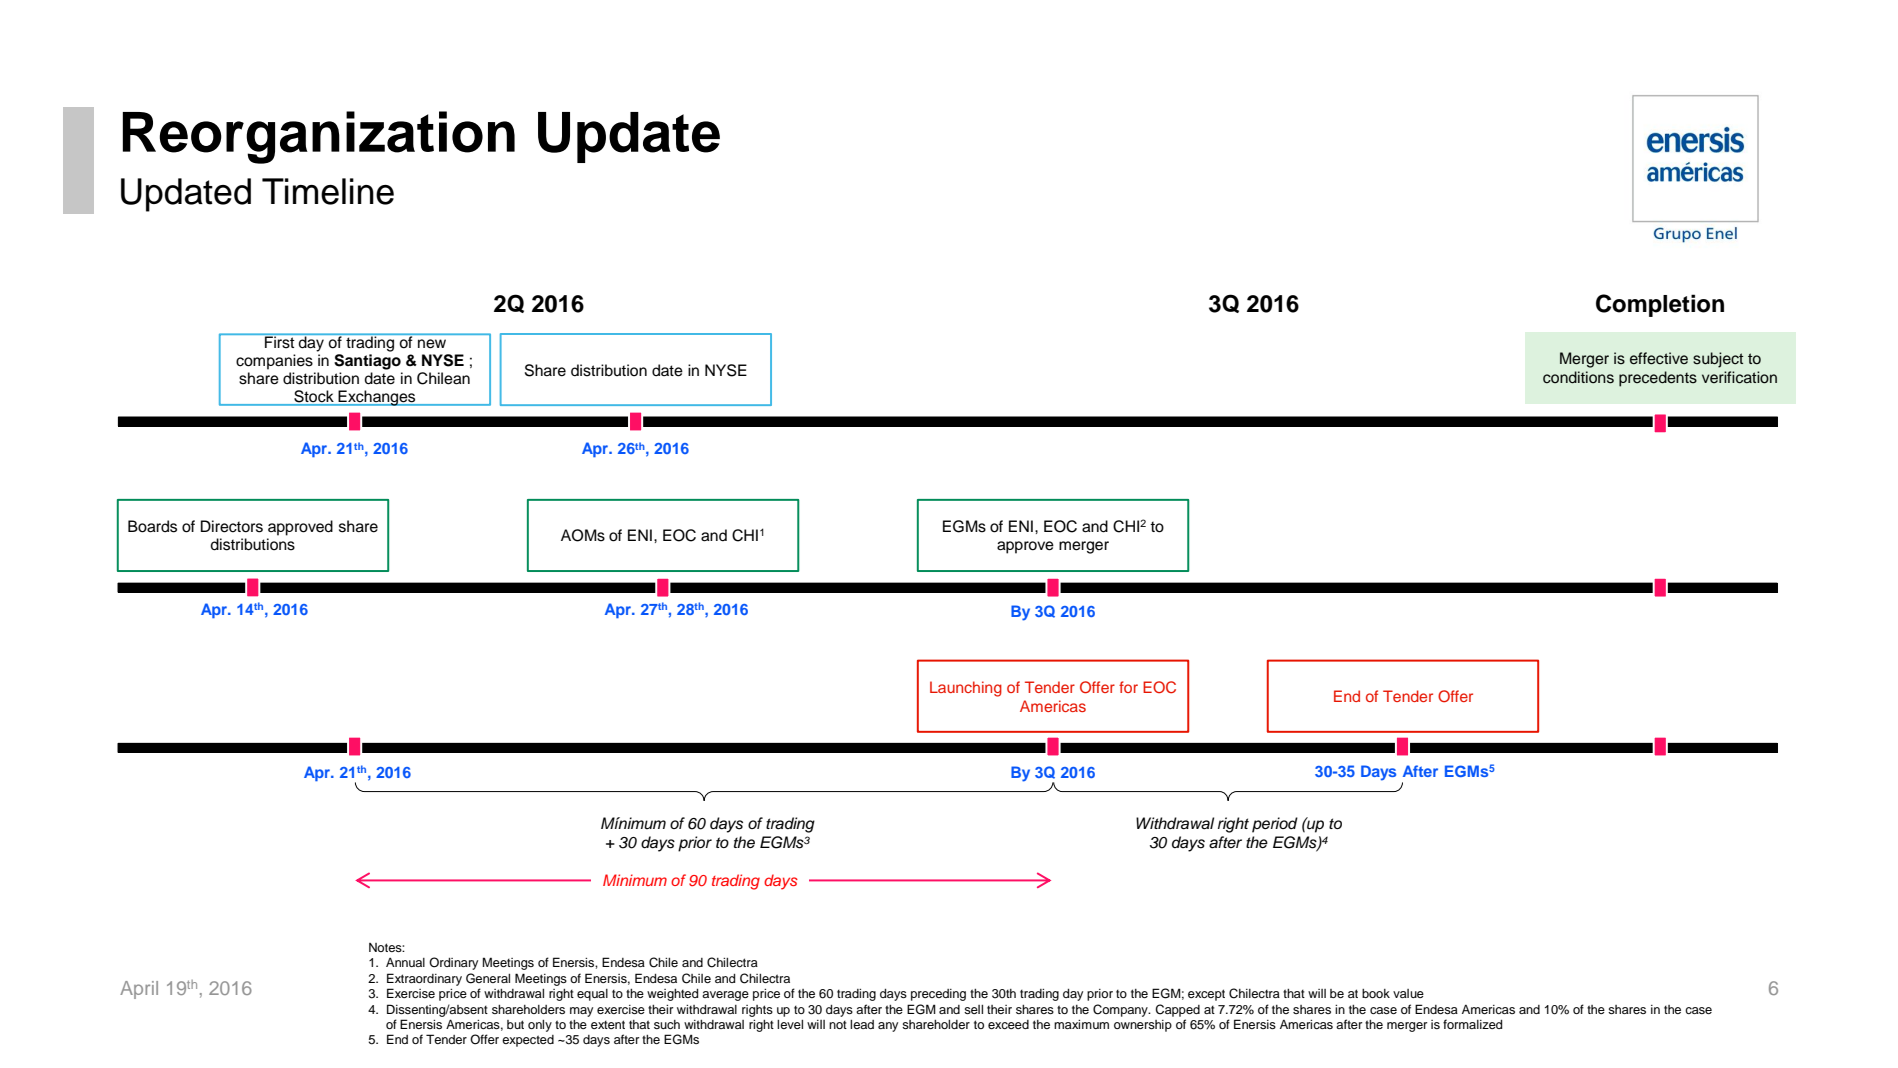  Describe the element at coordinates (328, 191) in the screenshot. I see `Timeline` at that location.
